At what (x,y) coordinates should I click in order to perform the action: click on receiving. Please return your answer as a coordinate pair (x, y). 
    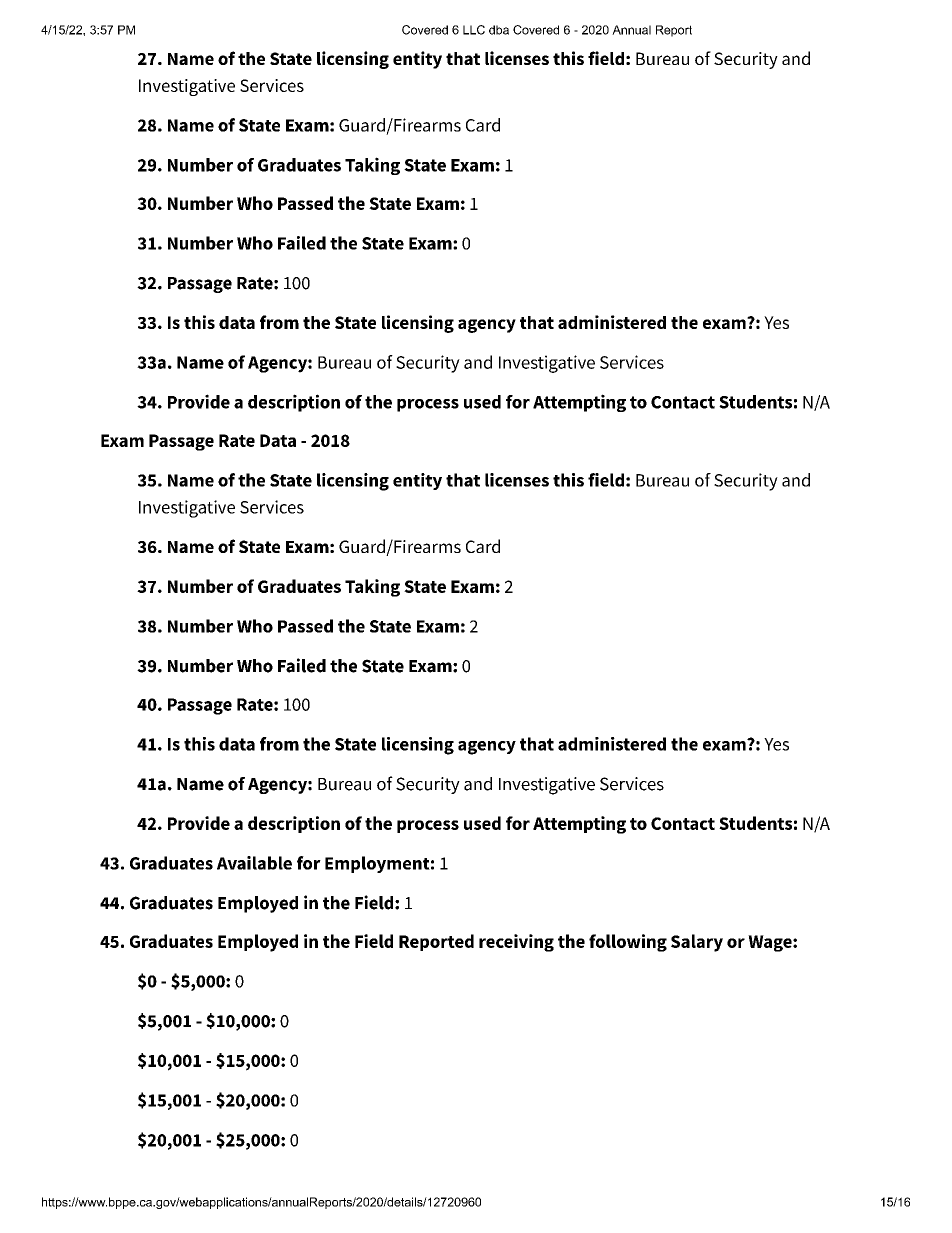
    Looking at the image, I should click on (516, 943).
